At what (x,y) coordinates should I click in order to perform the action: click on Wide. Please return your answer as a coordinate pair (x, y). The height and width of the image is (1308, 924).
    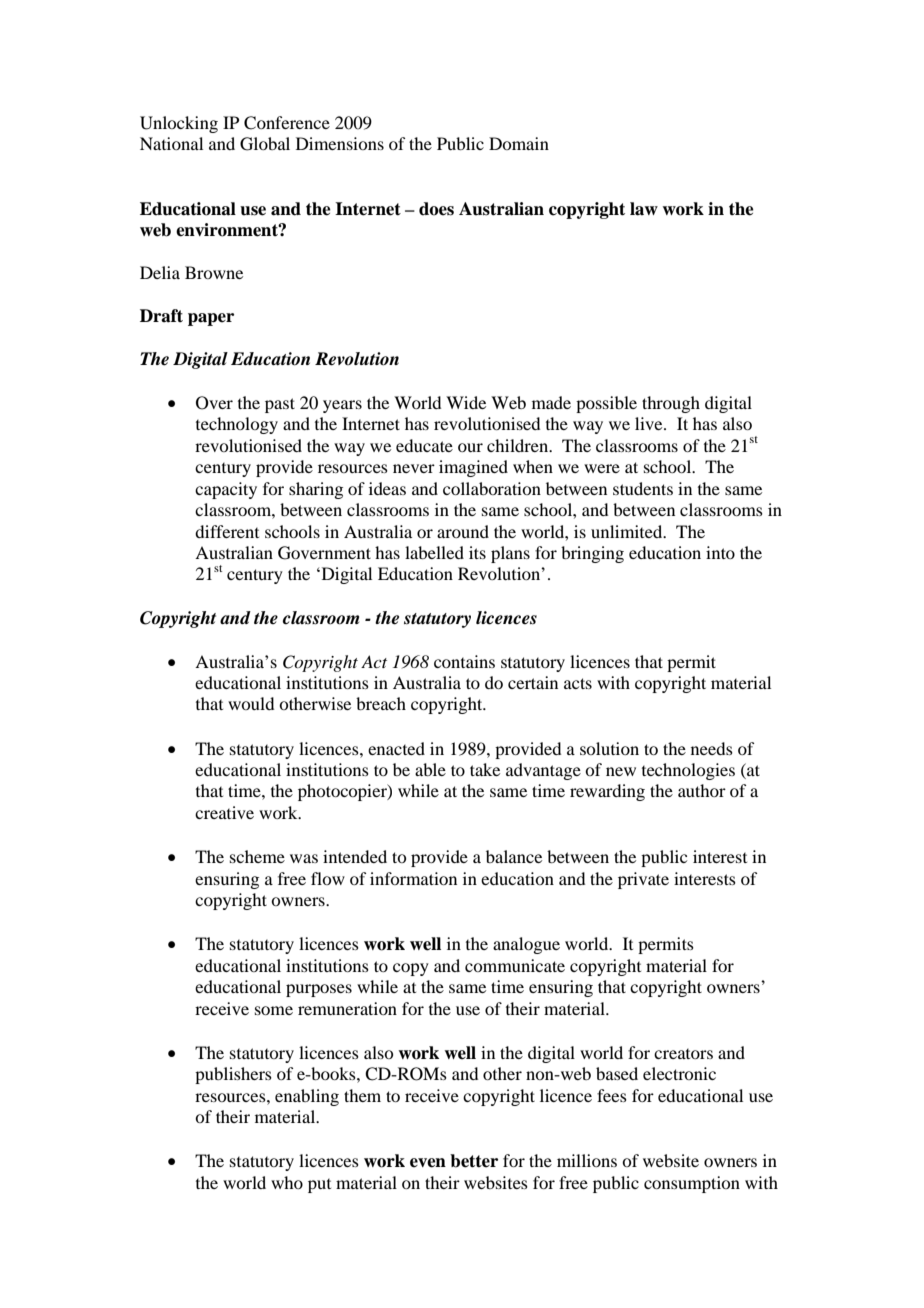
    Looking at the image, I should click on (466, 402).
